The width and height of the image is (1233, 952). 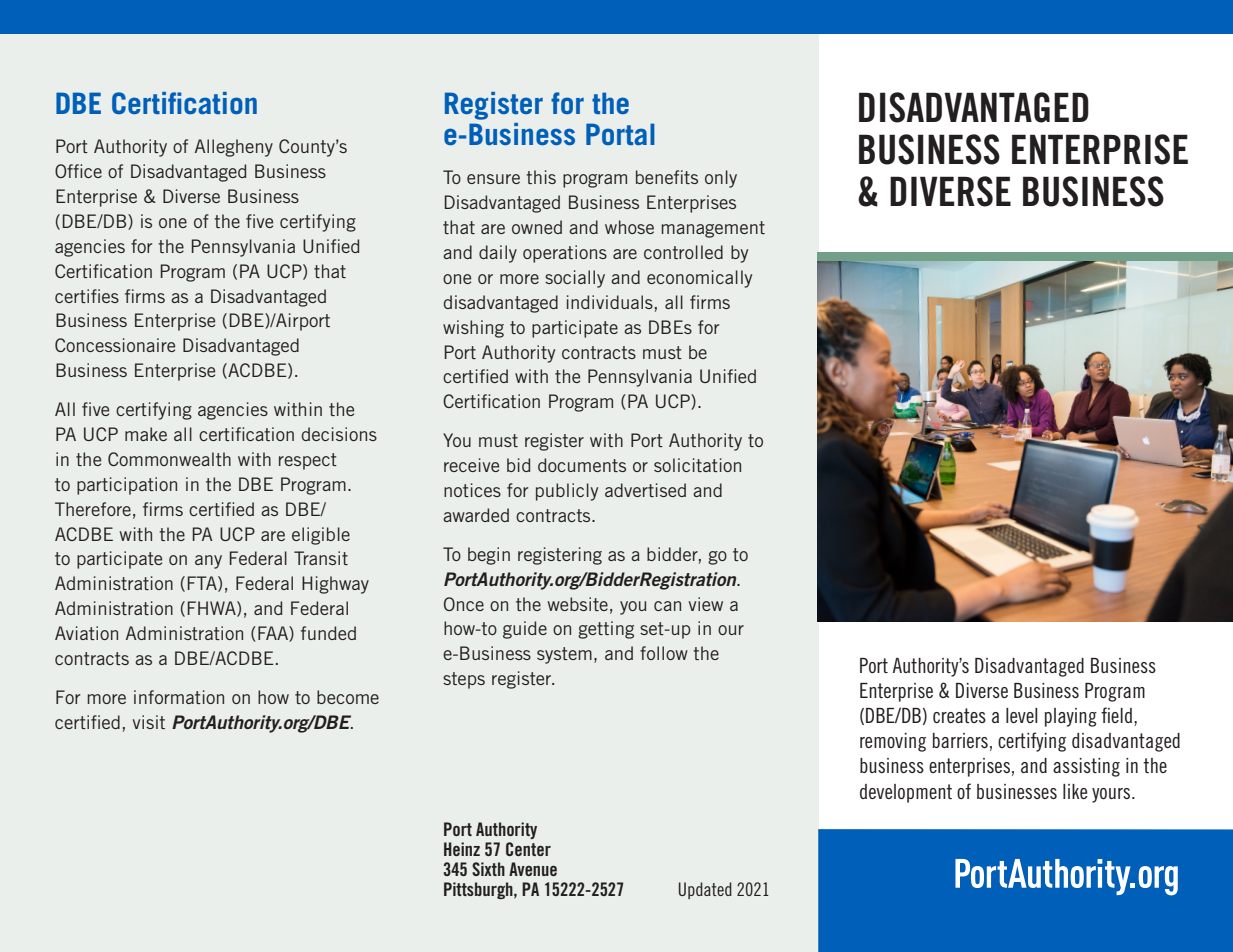 I want to click on Aviation, so click(x=86, y=633).
